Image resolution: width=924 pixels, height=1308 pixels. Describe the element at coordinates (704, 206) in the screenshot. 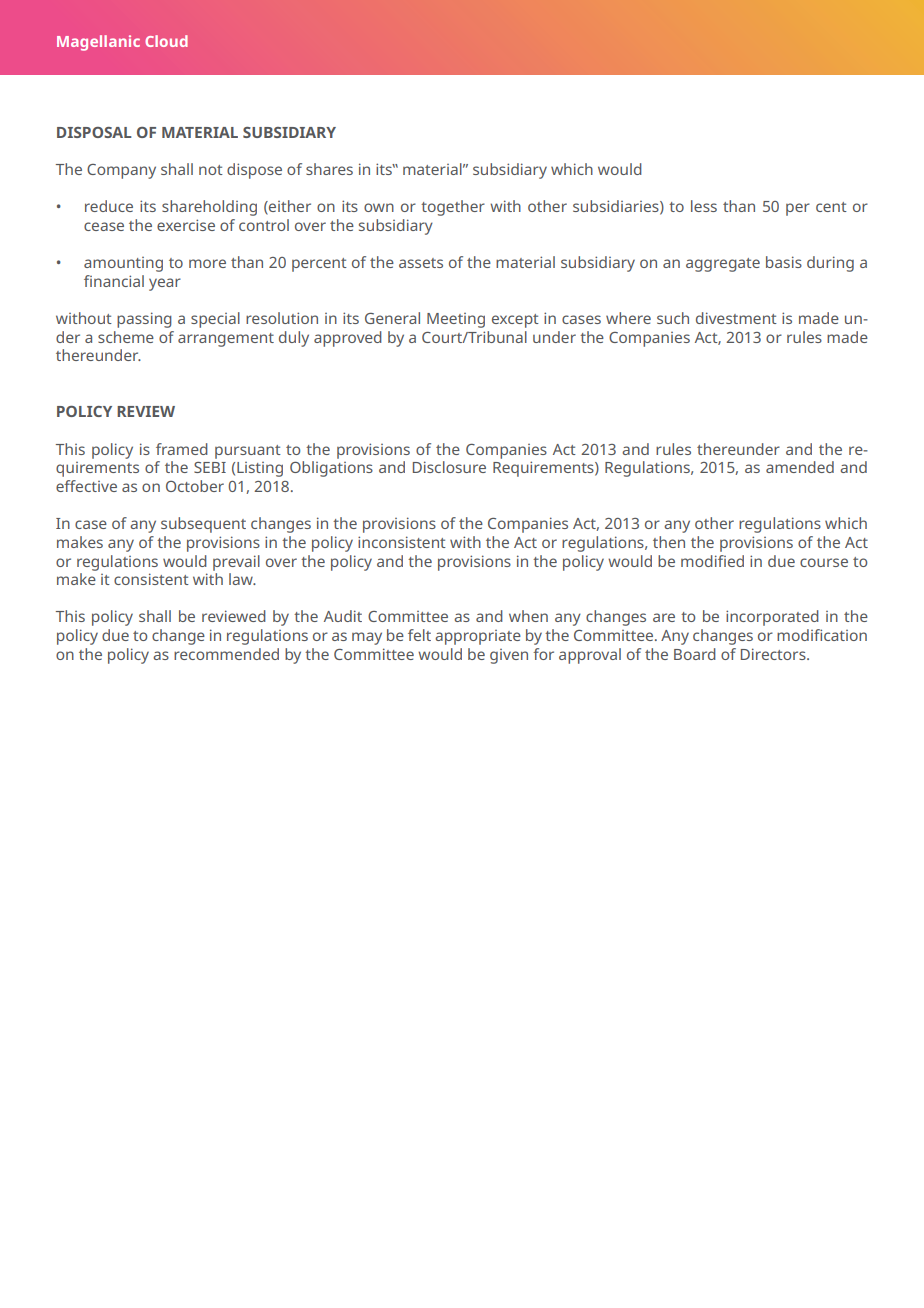

I see `less` at that location.
